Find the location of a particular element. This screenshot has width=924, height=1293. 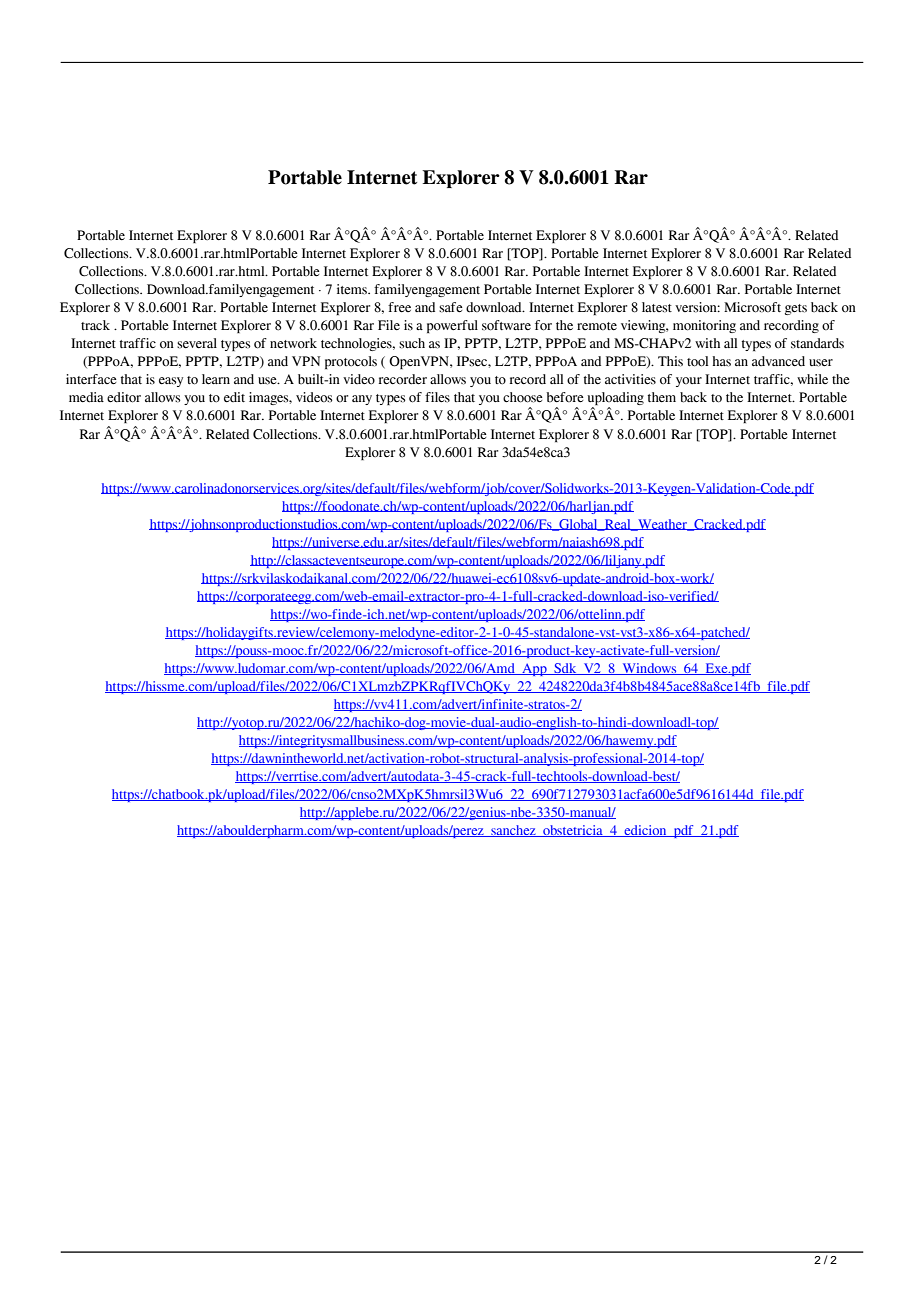

with is located at coordinates (707, 343).
